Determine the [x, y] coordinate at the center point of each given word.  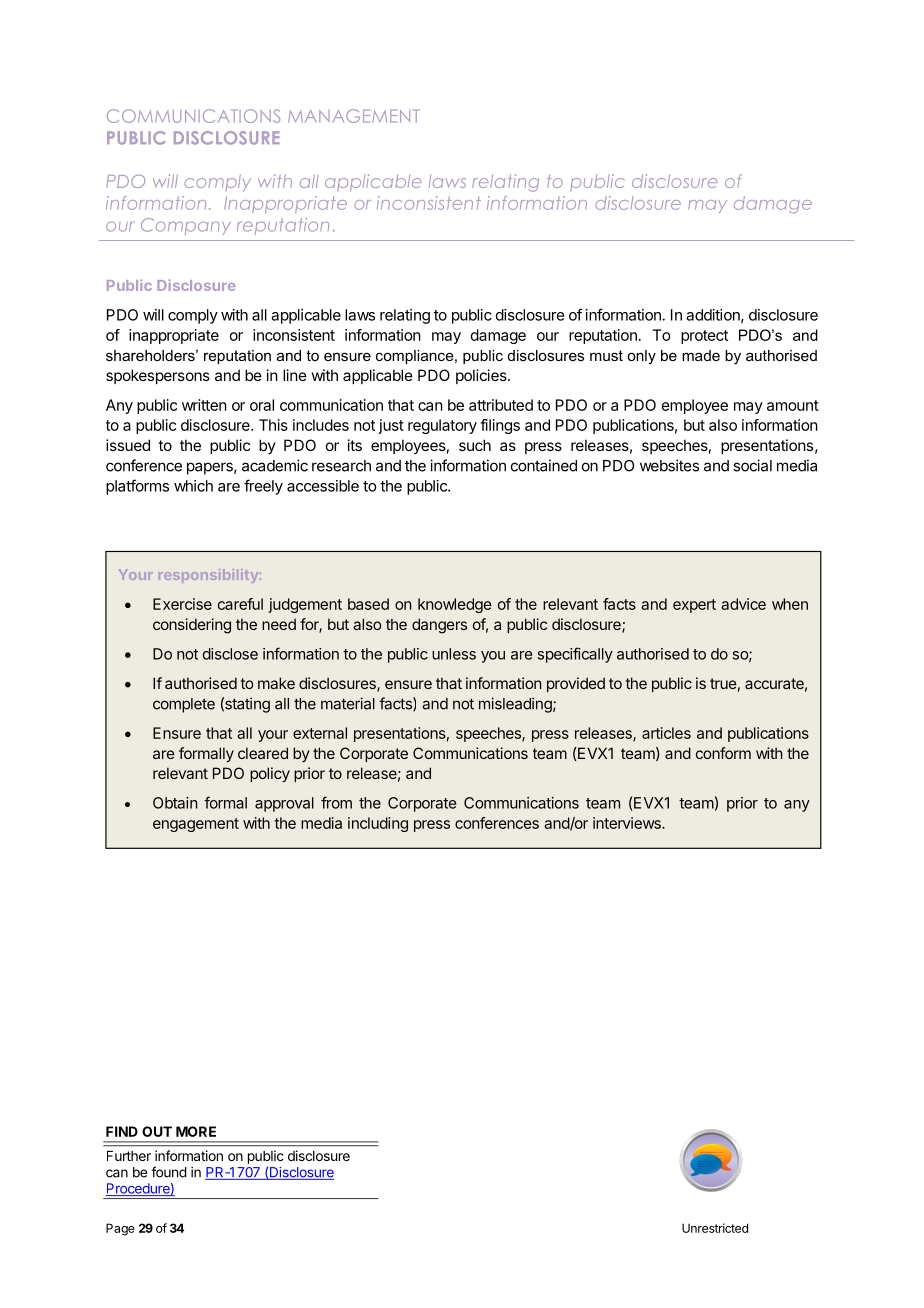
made [701, 355]
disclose [230, 654]
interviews [628, 823]
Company [186, 226]
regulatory [442, 426]
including [378, 824]
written [204, 405]
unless [454, 654]
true [723, 683]
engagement [196, 825]
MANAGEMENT [353, 116]
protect [704, 337]
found [169, 1172]
